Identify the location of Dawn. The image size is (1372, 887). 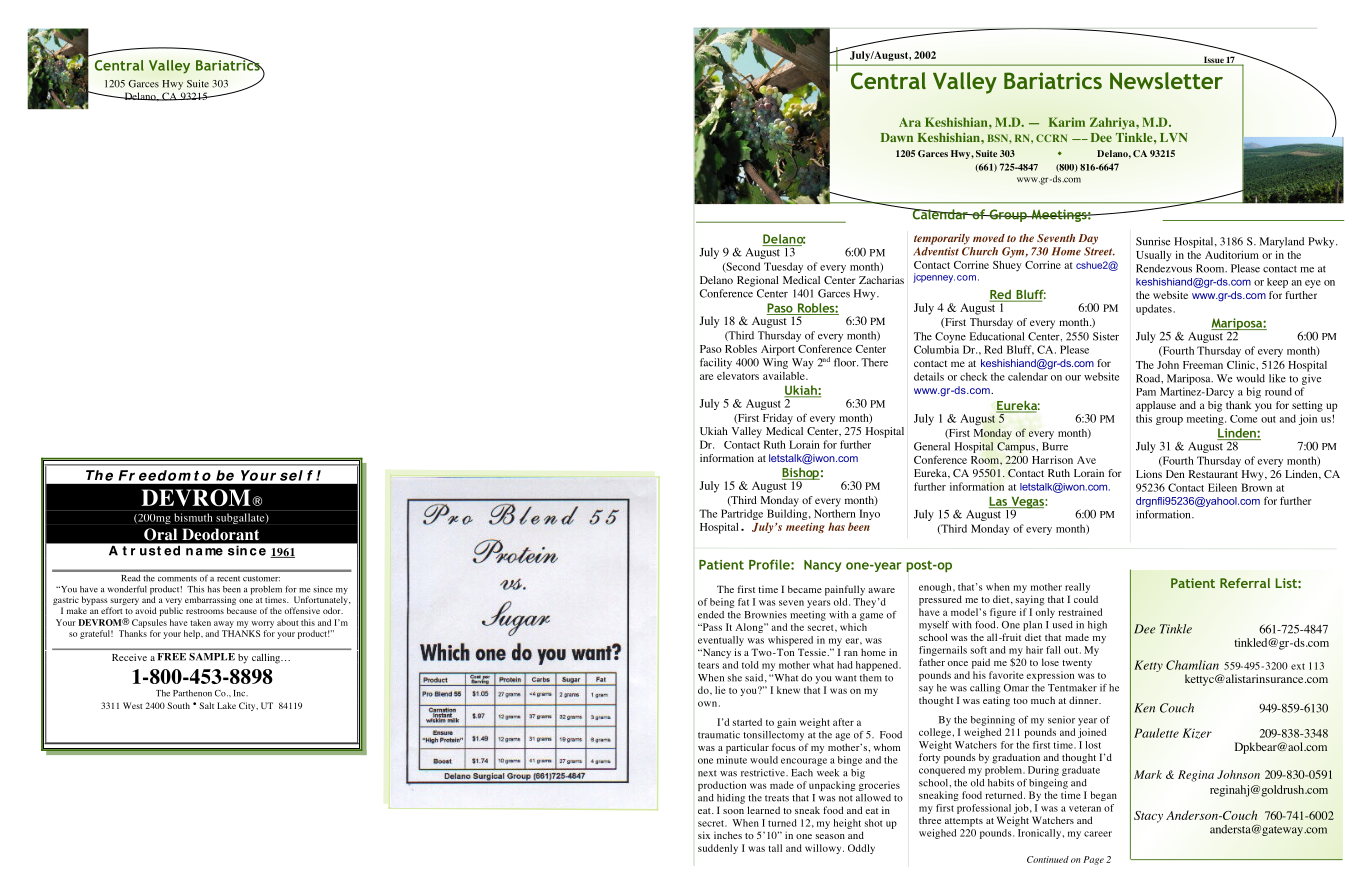
(897, 137).
